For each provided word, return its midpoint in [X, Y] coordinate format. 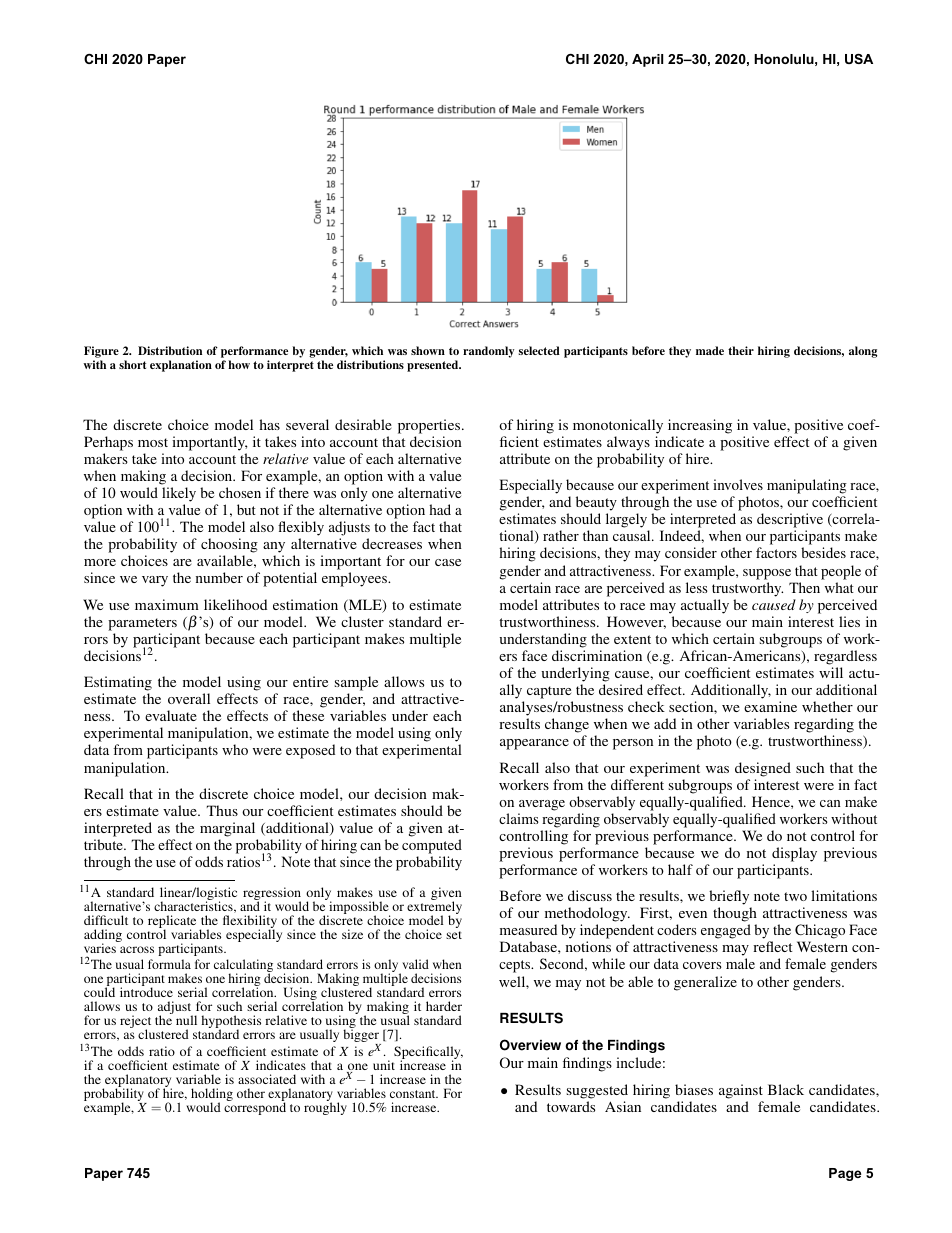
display [794, 854]
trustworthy [747, 589]
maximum [167, 604]
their [741, 350]
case [448, 562]
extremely [434, 908]
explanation [181, 366]
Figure [101, 353]
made [710, 350]
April [647, 60]
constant [414, 1094]
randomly [488, 352]
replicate [172, 923]
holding [212, 1096]
